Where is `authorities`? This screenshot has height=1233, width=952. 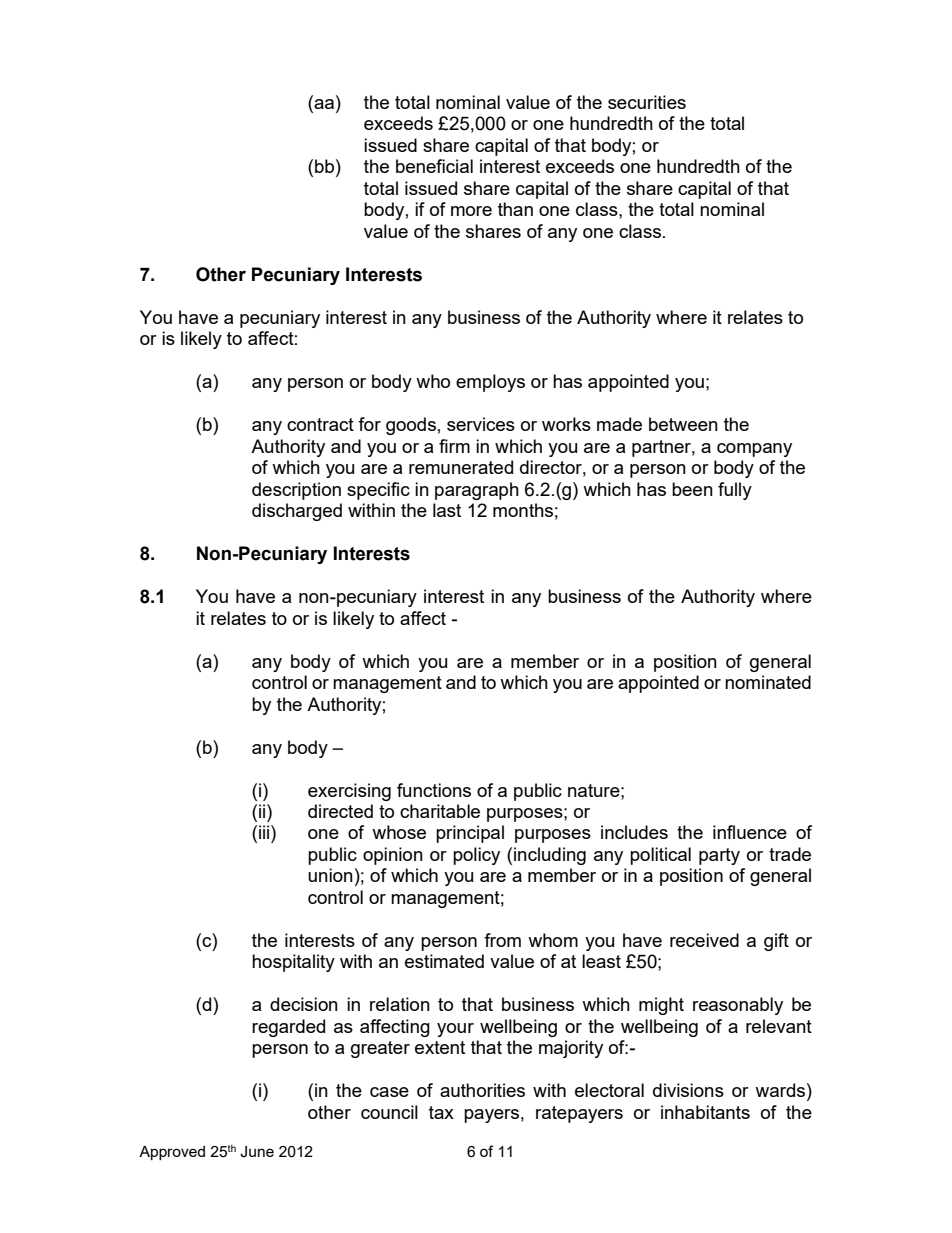
authorities is located at coordinates (482, 1090).
